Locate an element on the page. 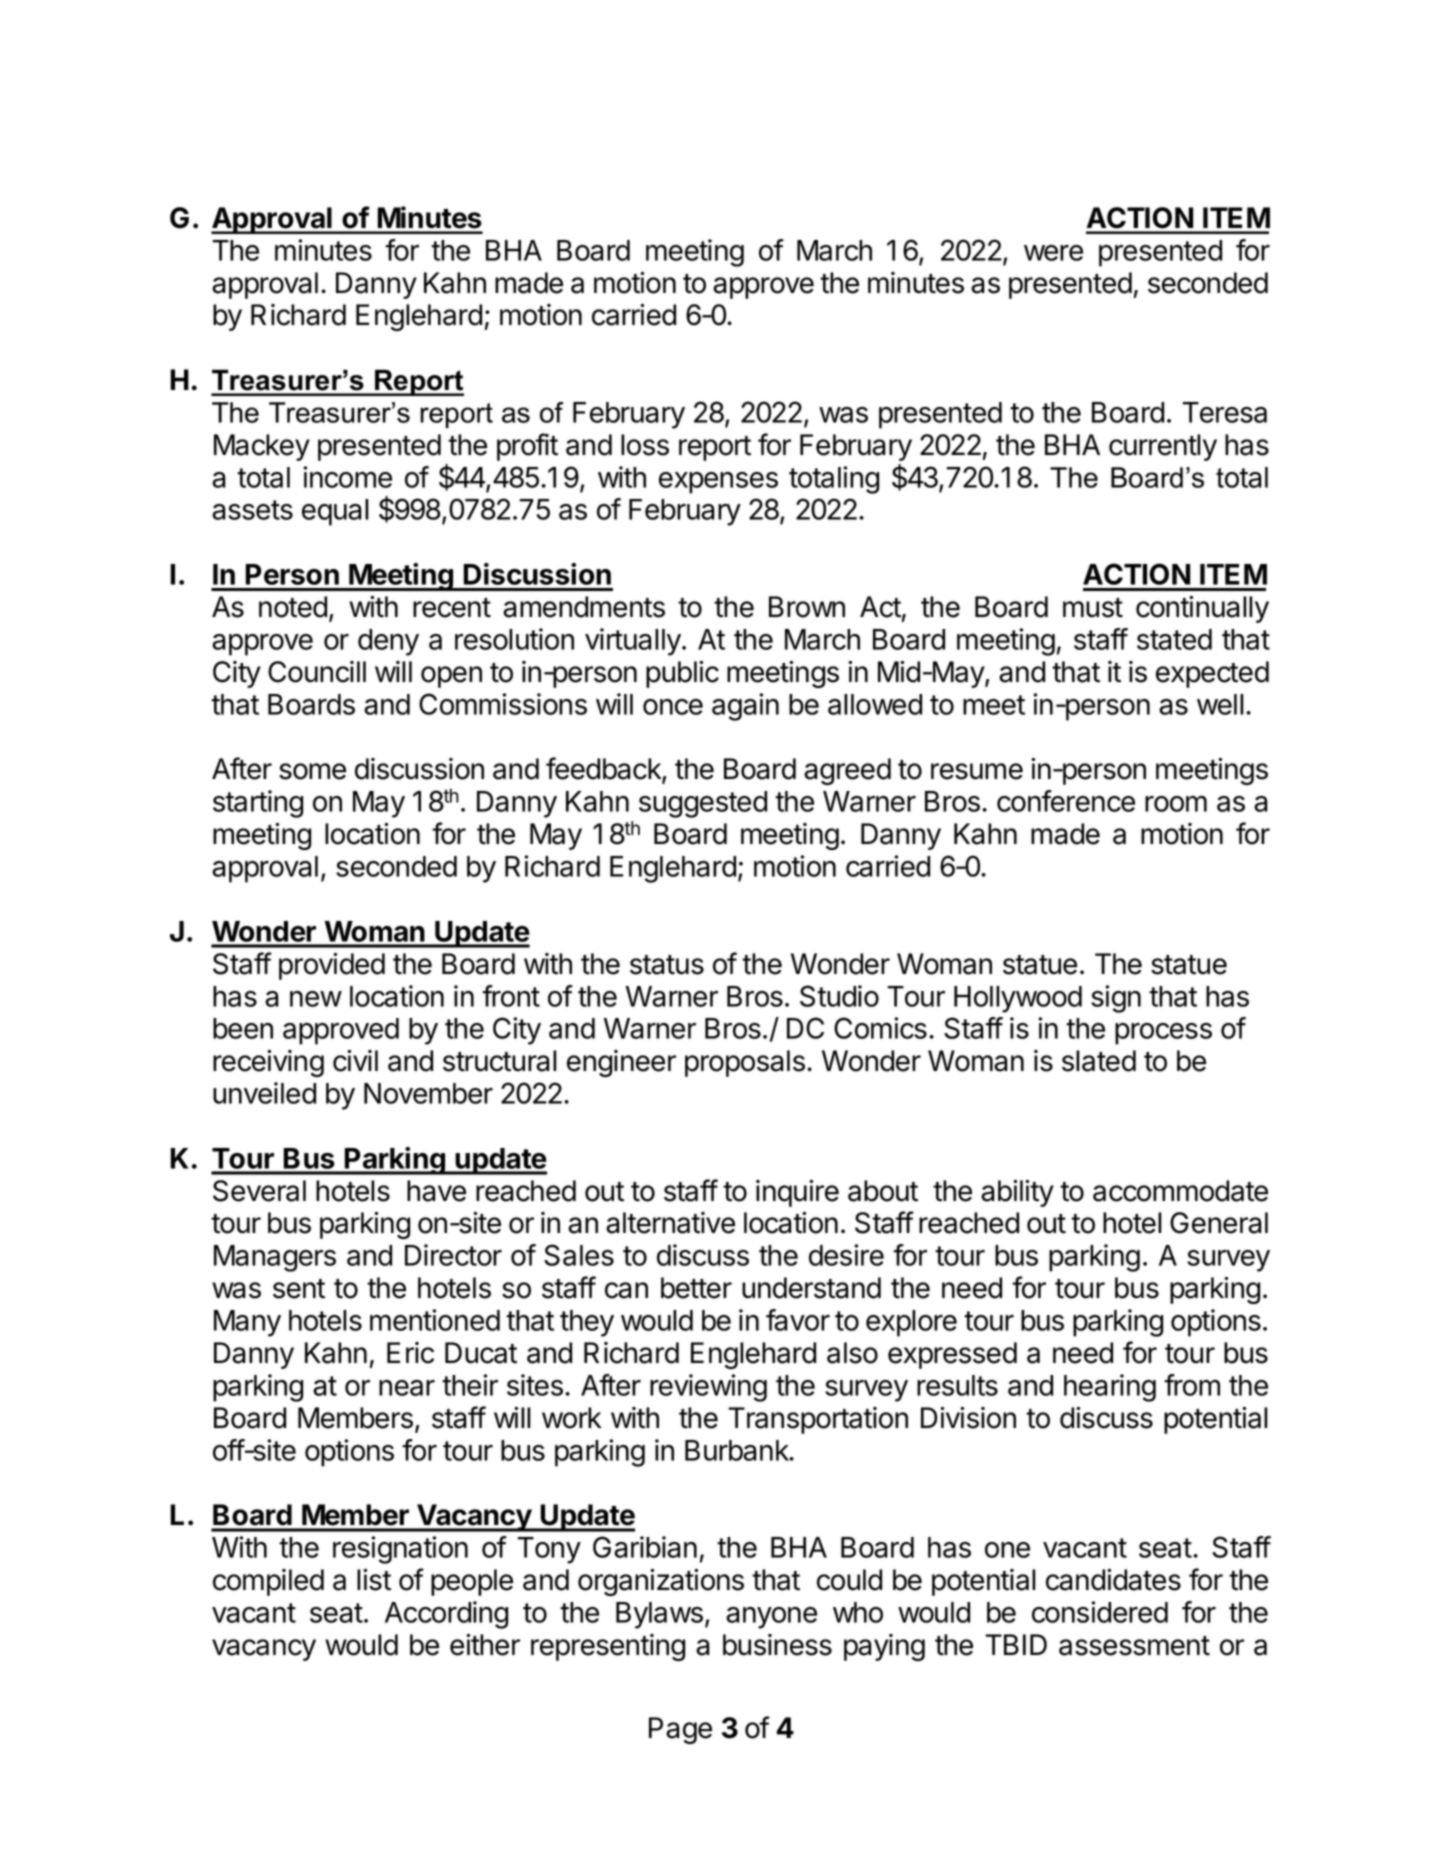 The height and width of the document is (1861, 1438). Mackey is located at coordinates (262, 447).
